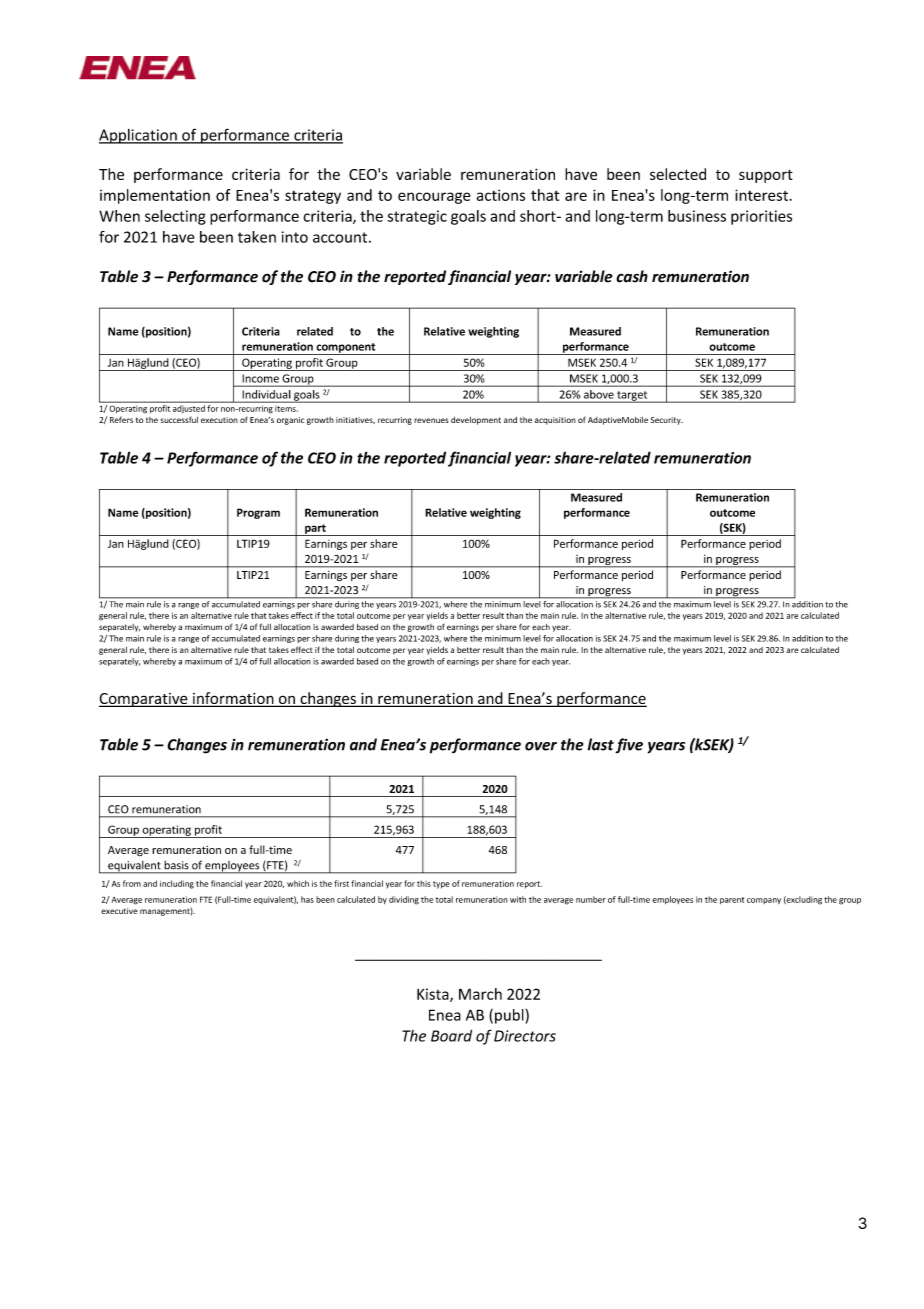 The width and height of the screenshot is (924, 1309). What do you see at coordinates (732, 900) in the screenshot?
I see `parent` at bounding box center [732, 900].
